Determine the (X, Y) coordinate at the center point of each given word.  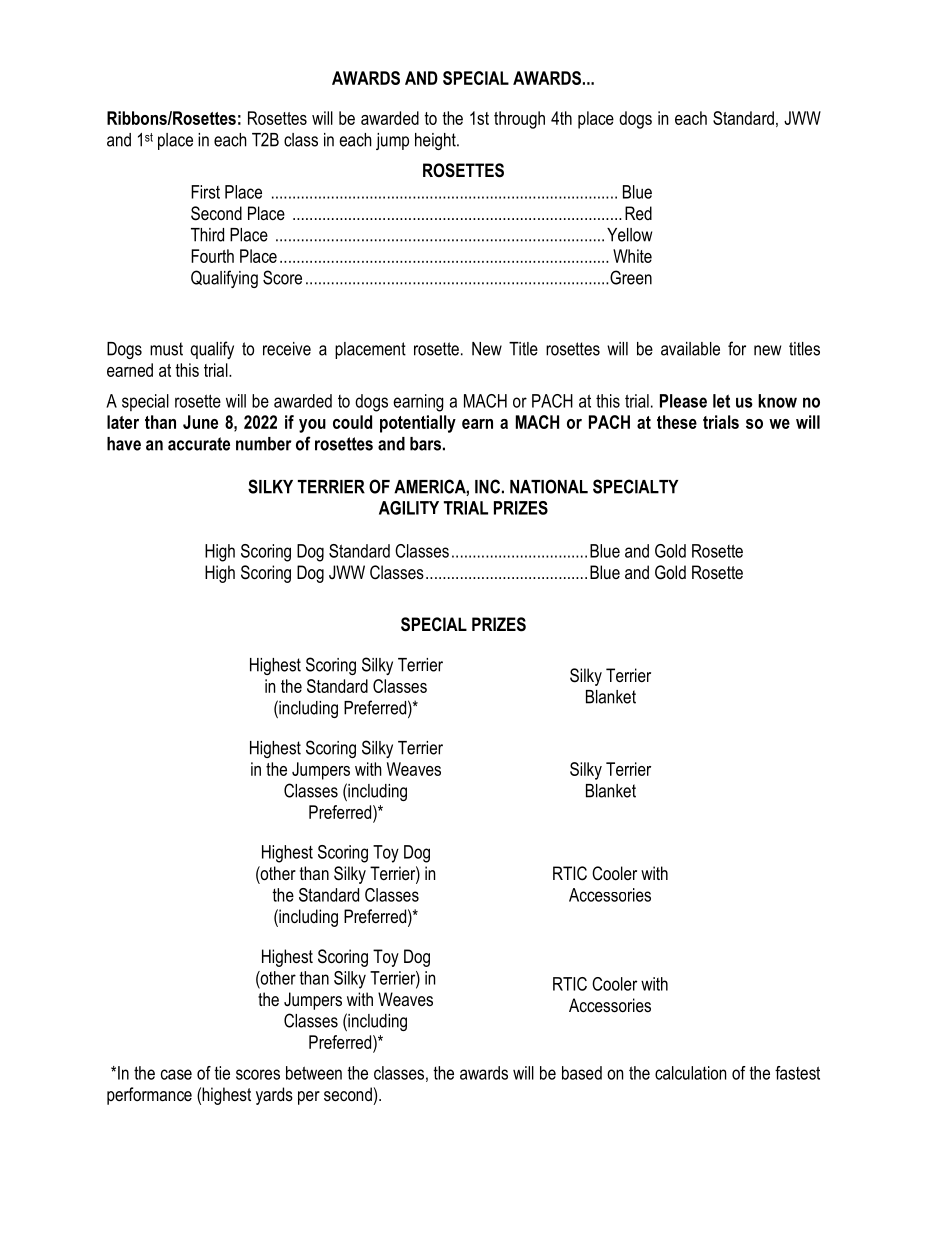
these (677, 422)
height (436, 141)
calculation (690, 1073)
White (632, 256)
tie (222, 1073)
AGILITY (409, 508)
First (205, 192)
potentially (418, 424)
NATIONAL (549, 486)
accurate (199, 444)
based (582, 1073)
